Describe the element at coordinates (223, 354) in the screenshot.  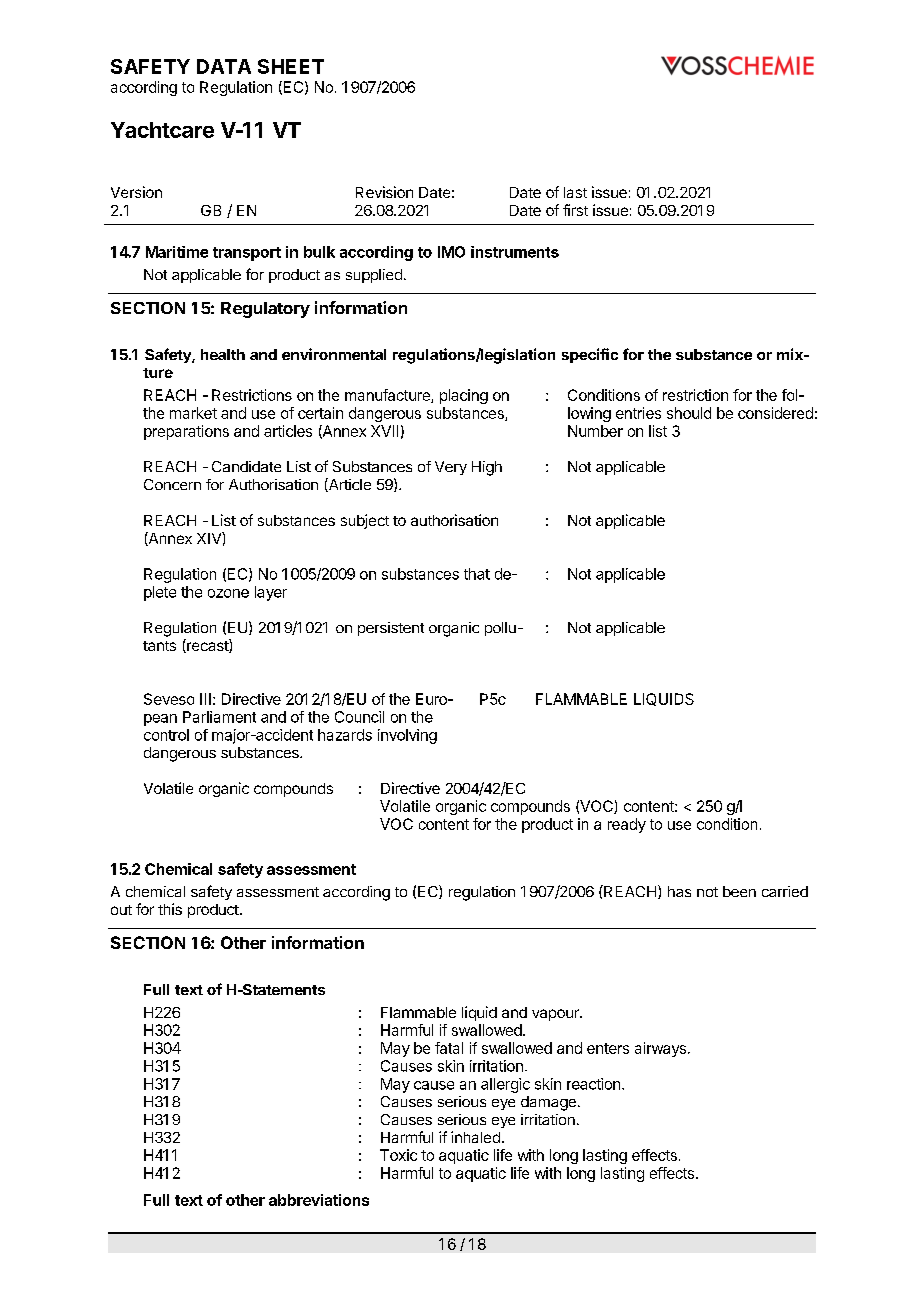
I see `health` at that location.
